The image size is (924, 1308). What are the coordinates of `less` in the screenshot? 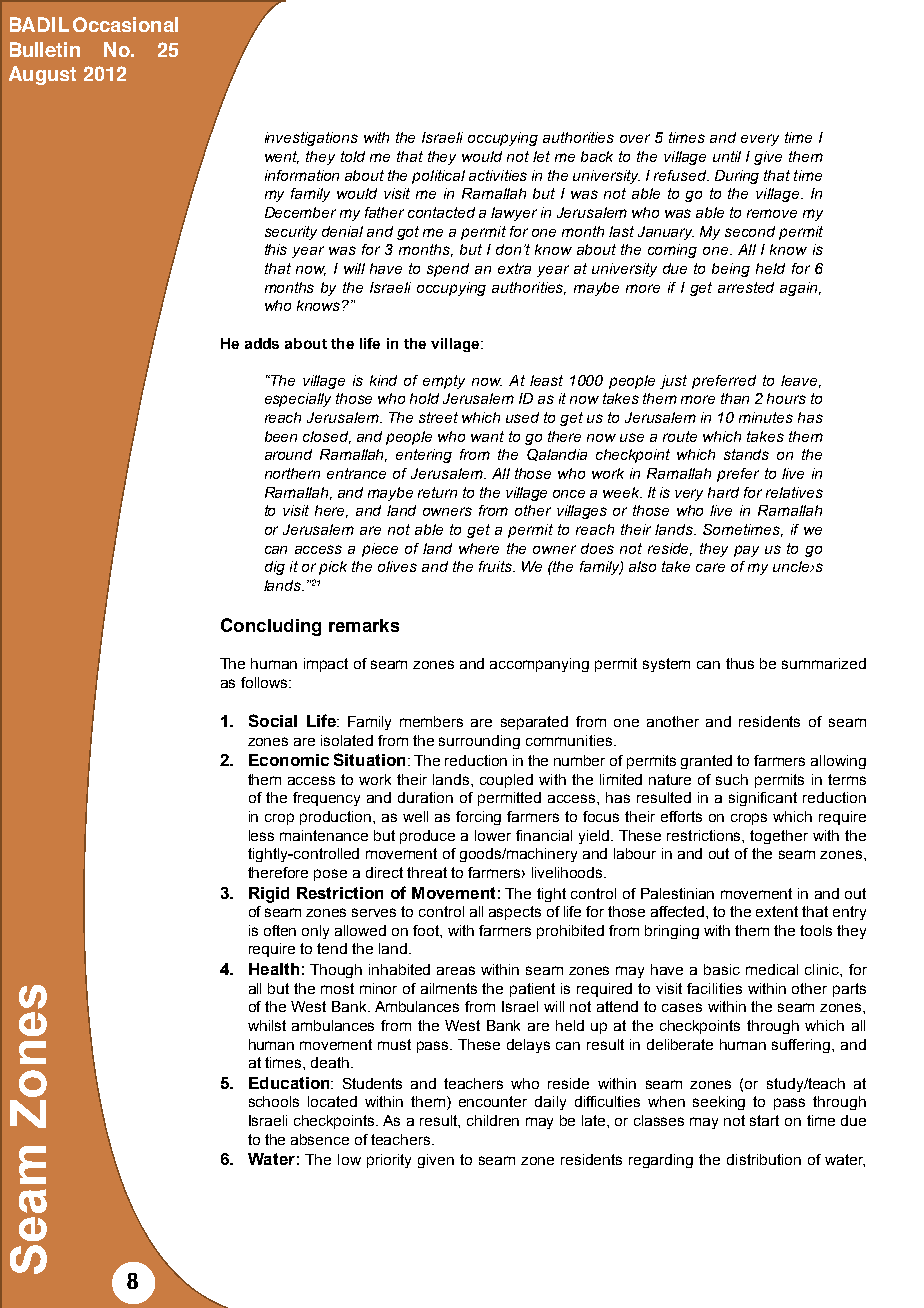 It's located at (261, 835).
